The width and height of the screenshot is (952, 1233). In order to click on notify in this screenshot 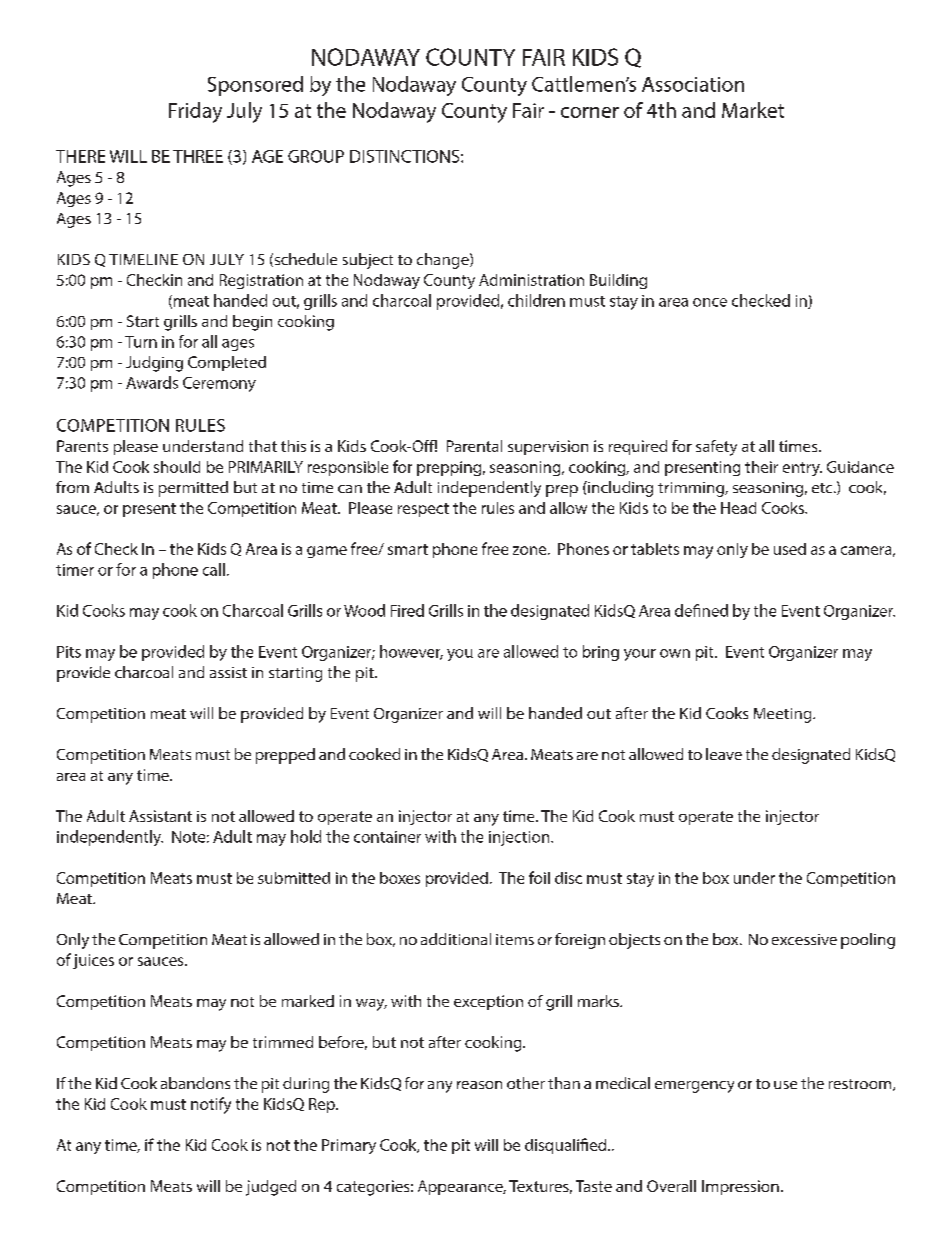, I will do `click(211, 1105)`.
